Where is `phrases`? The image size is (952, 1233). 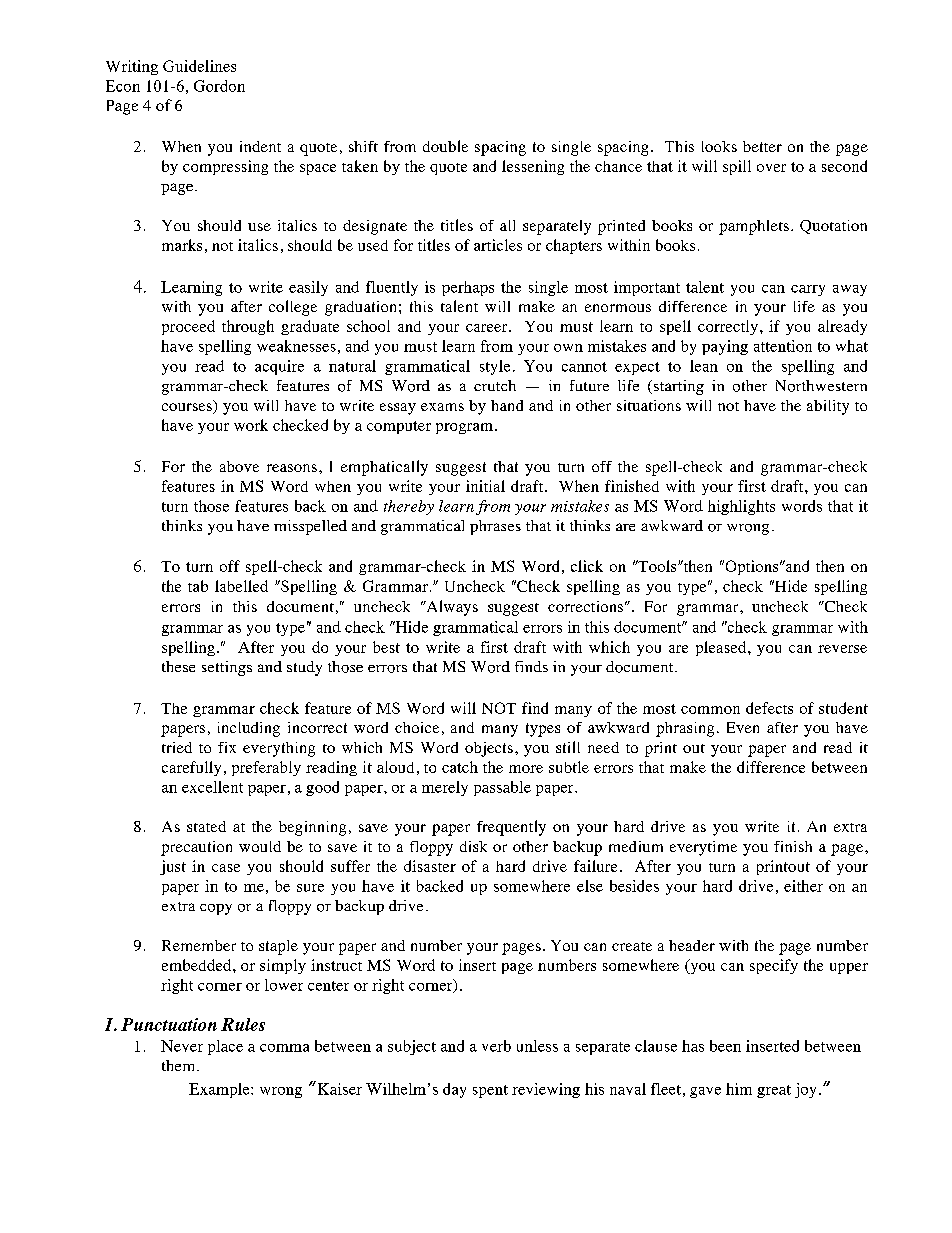
phrases is located at coordinates (495, 527).
